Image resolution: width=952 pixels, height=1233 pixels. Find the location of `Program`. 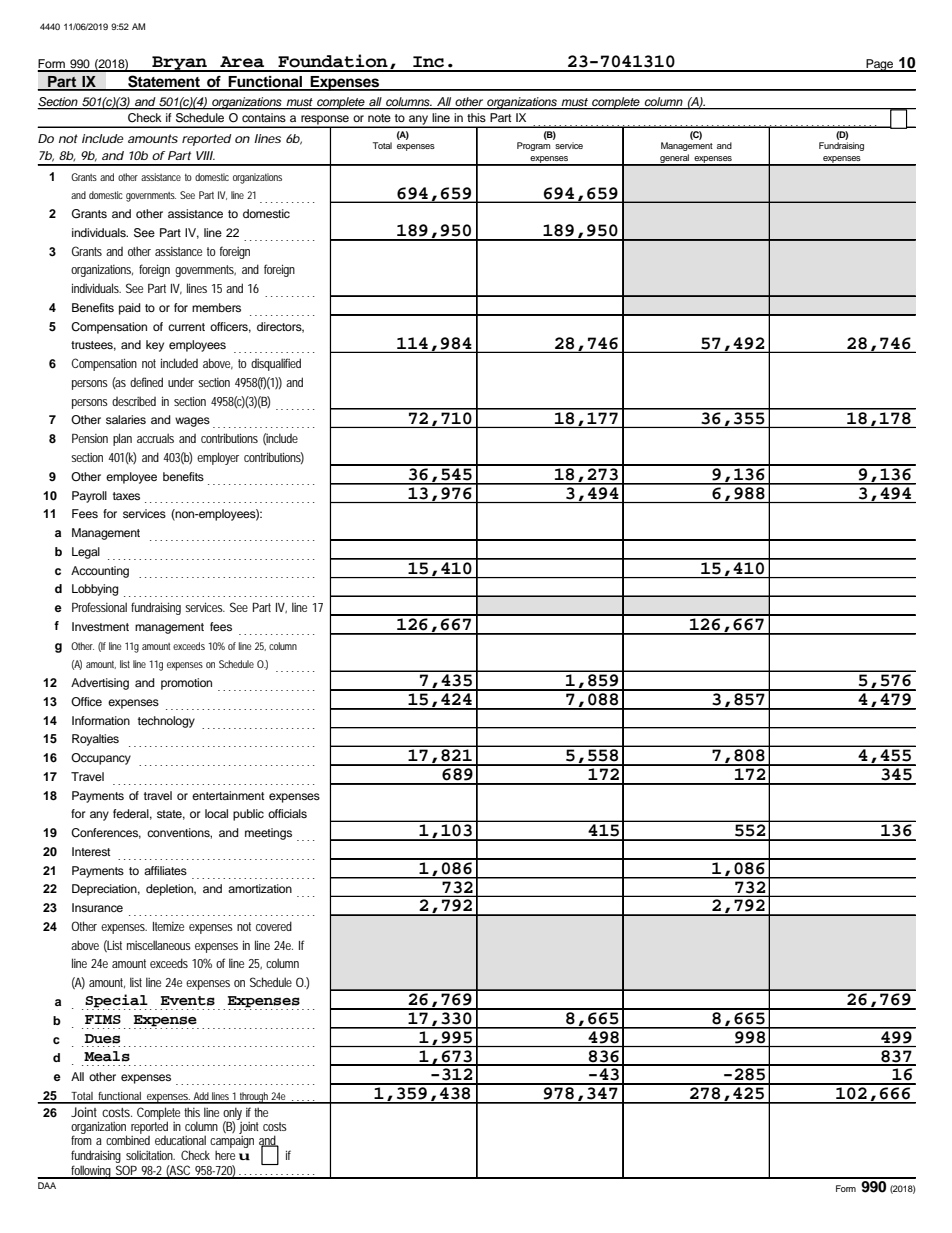

Program is located at coordinates (533, 146).
